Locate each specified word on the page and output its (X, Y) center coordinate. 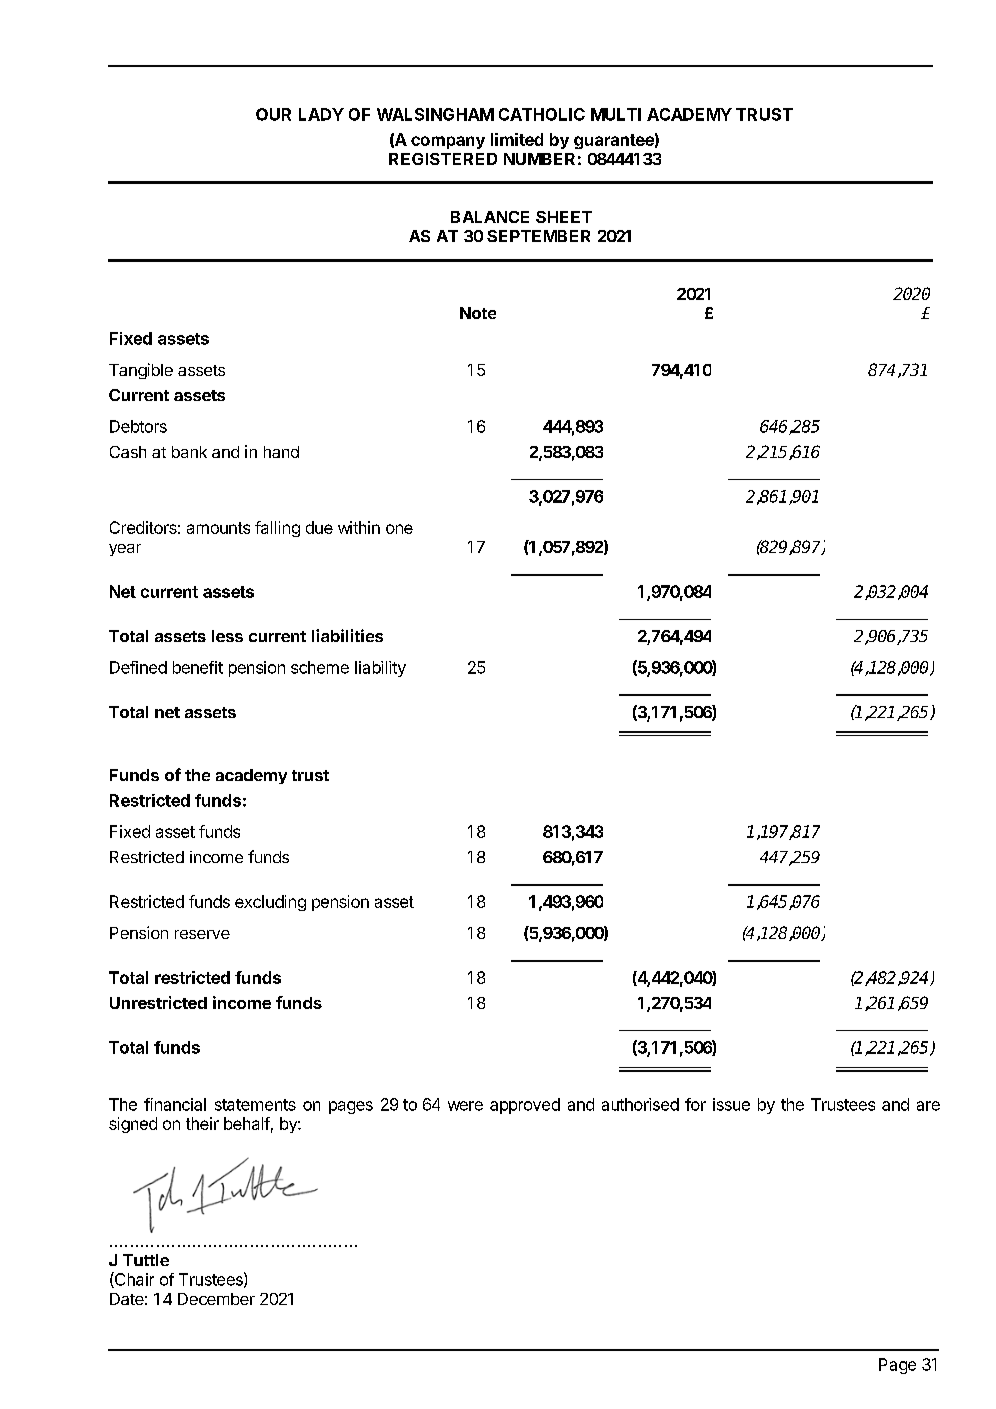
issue (731, 1104)
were (465, 1106)
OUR (273, 114)
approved (525, 1106)
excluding (270, 903)
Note (478, 313)
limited (517, 139)
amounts (218, 528)
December (216, 1299)
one (399, 529)
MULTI (616, 114)
